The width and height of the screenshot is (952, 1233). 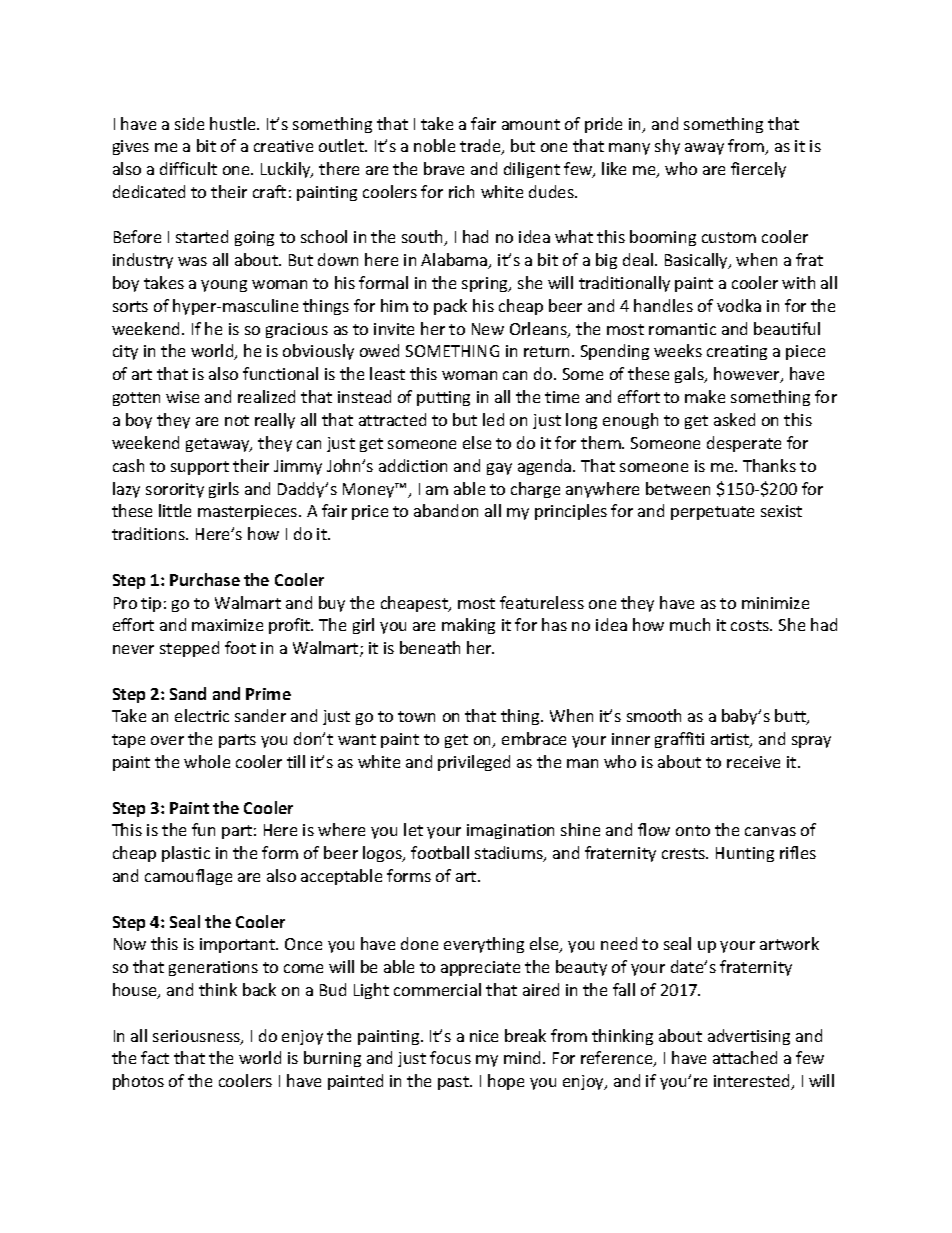 I want to click on make, so click(x=705, y=396).
